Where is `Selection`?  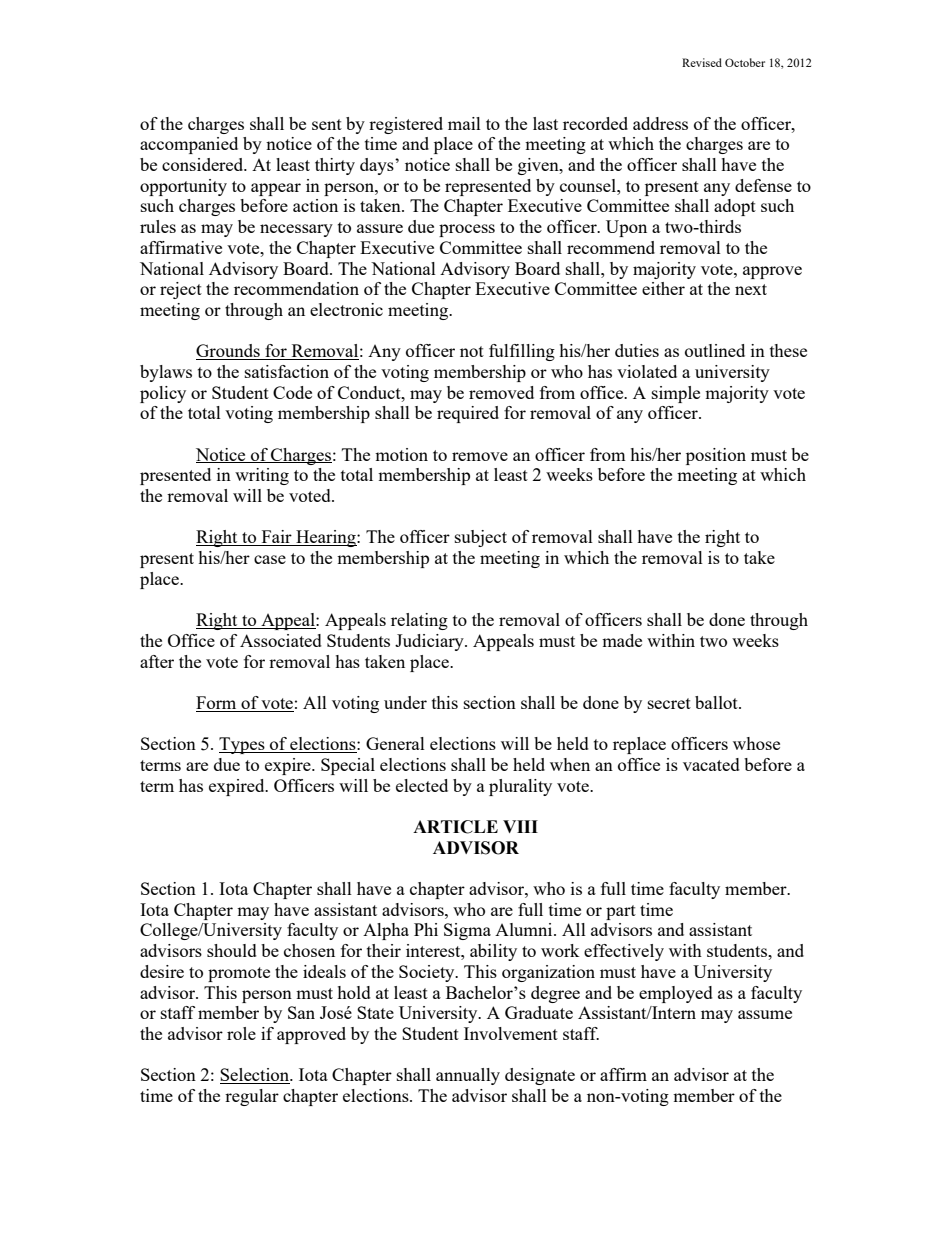 Selection is located at coordinates (256, 1076).
